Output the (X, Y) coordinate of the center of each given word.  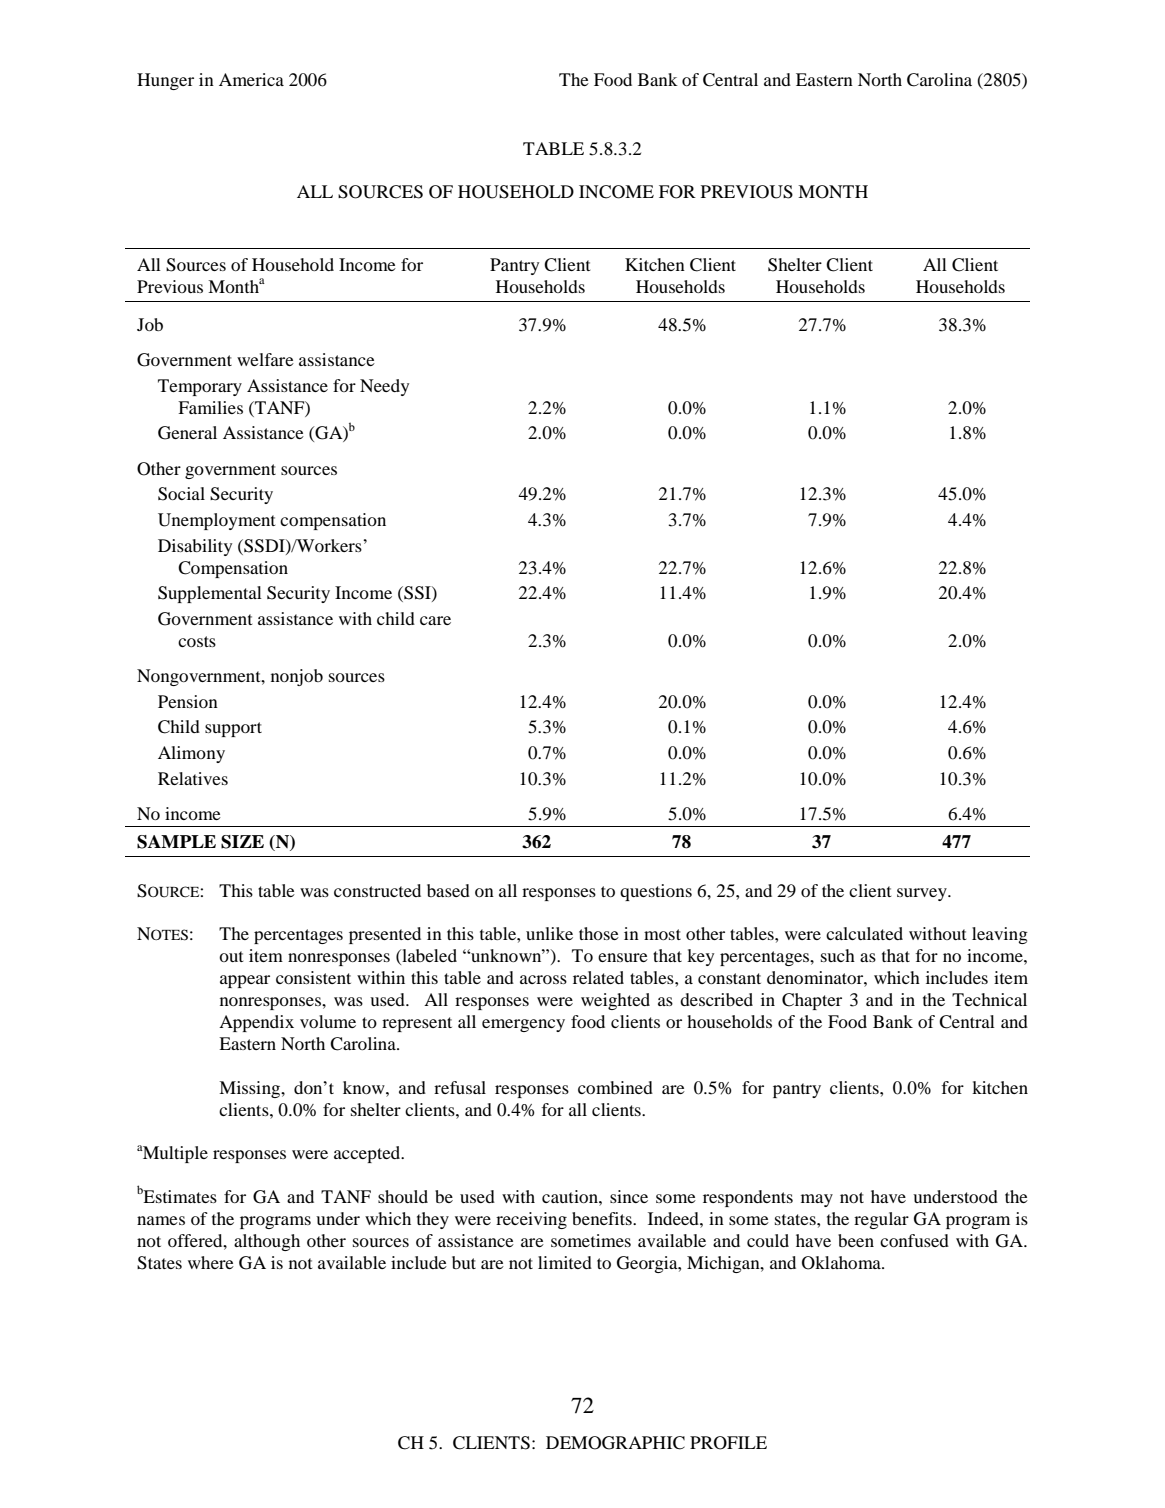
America (251, 79)
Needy (384, 387)
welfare (265, 359)
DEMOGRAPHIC (615, 1443)
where (211, 1262)
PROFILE (728, 1443)
